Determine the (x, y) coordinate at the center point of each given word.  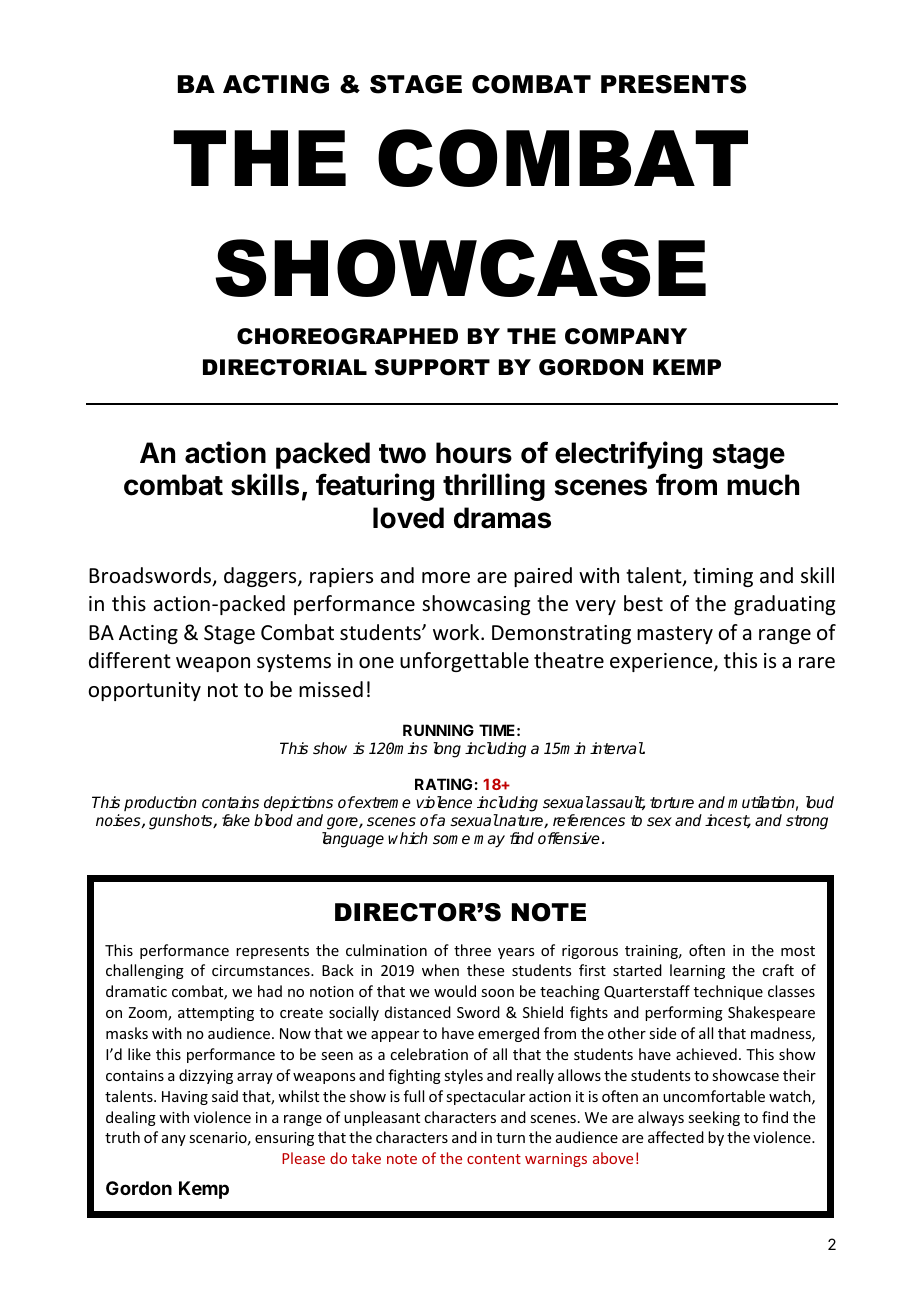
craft (778, 970)
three (472, 950)
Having (185, 1098)
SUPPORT (432, 367)
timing (723, 577)
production (160, 803)
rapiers (341, 577)
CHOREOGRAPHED (347, 336)
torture (672, 802)
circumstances (262, 970)
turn (510, 1138)
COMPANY (626, 336)
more (446, 578)
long (447, 750)
